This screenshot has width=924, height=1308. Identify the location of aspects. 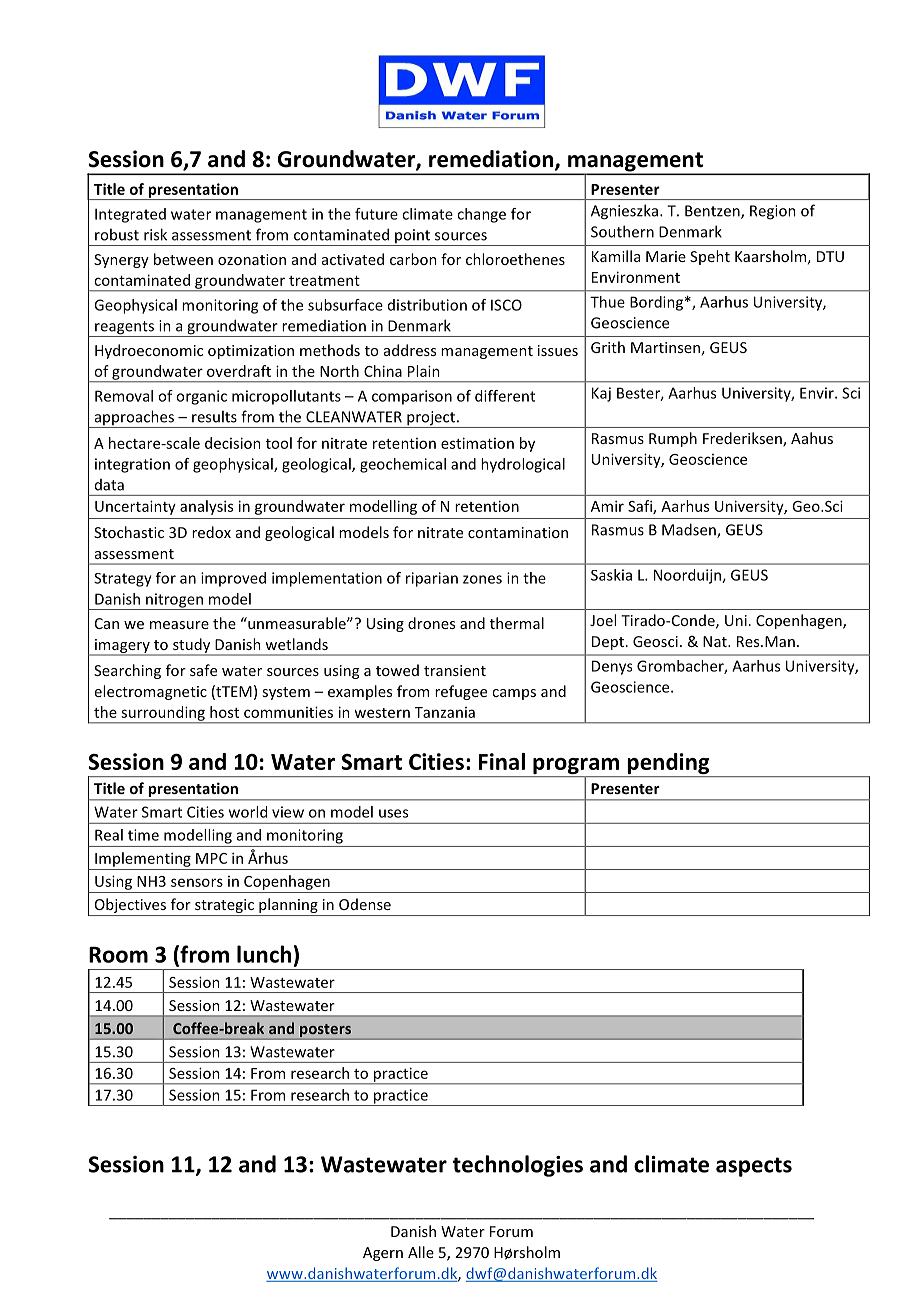
(754, 1167).
